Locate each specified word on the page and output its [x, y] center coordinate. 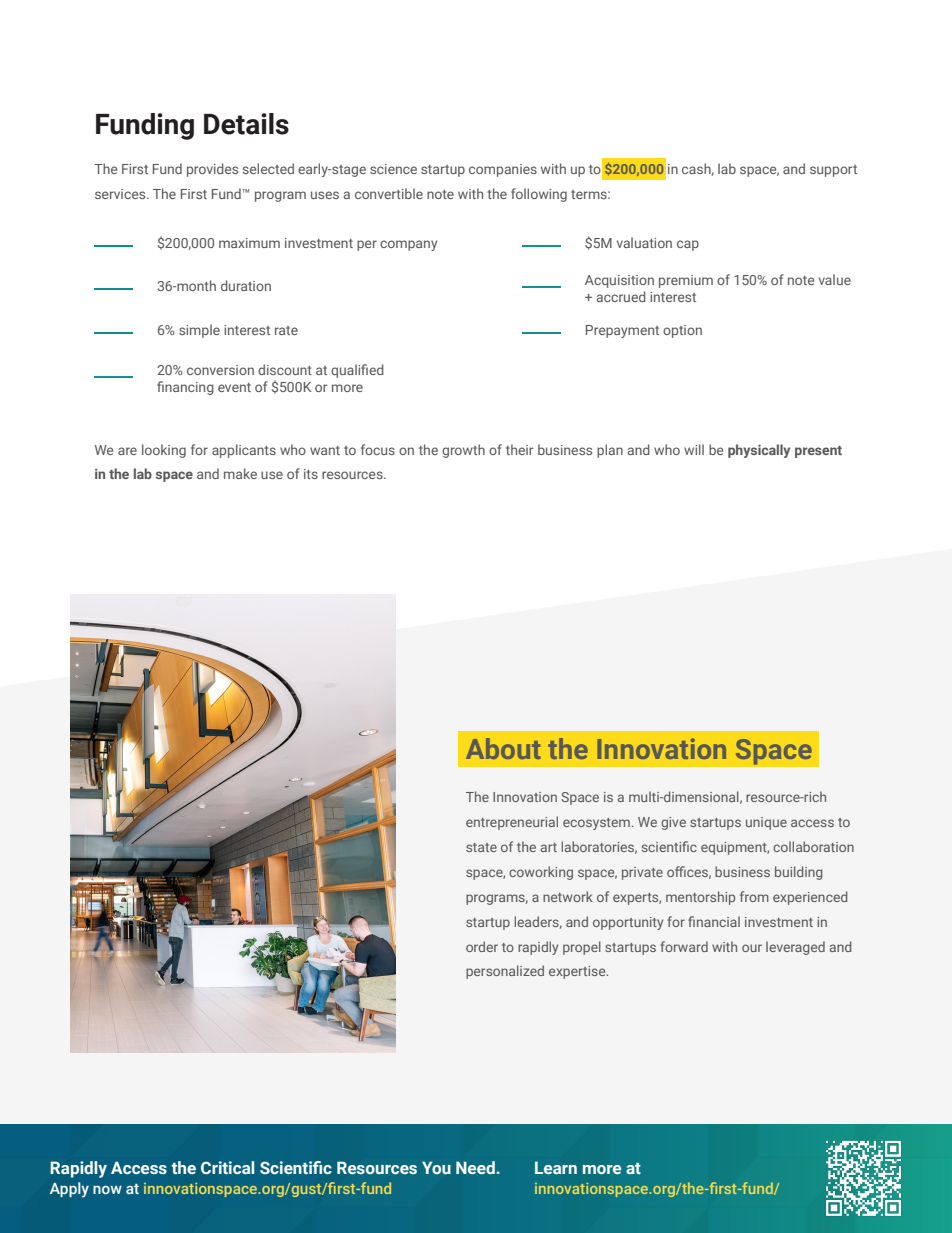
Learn [556, 1167]
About [503, 748]
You [436, 1167]
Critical [227, 1167]
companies [503, 170]
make [240, 473]
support [833, 171]
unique [766, 823]
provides [212, 170]
